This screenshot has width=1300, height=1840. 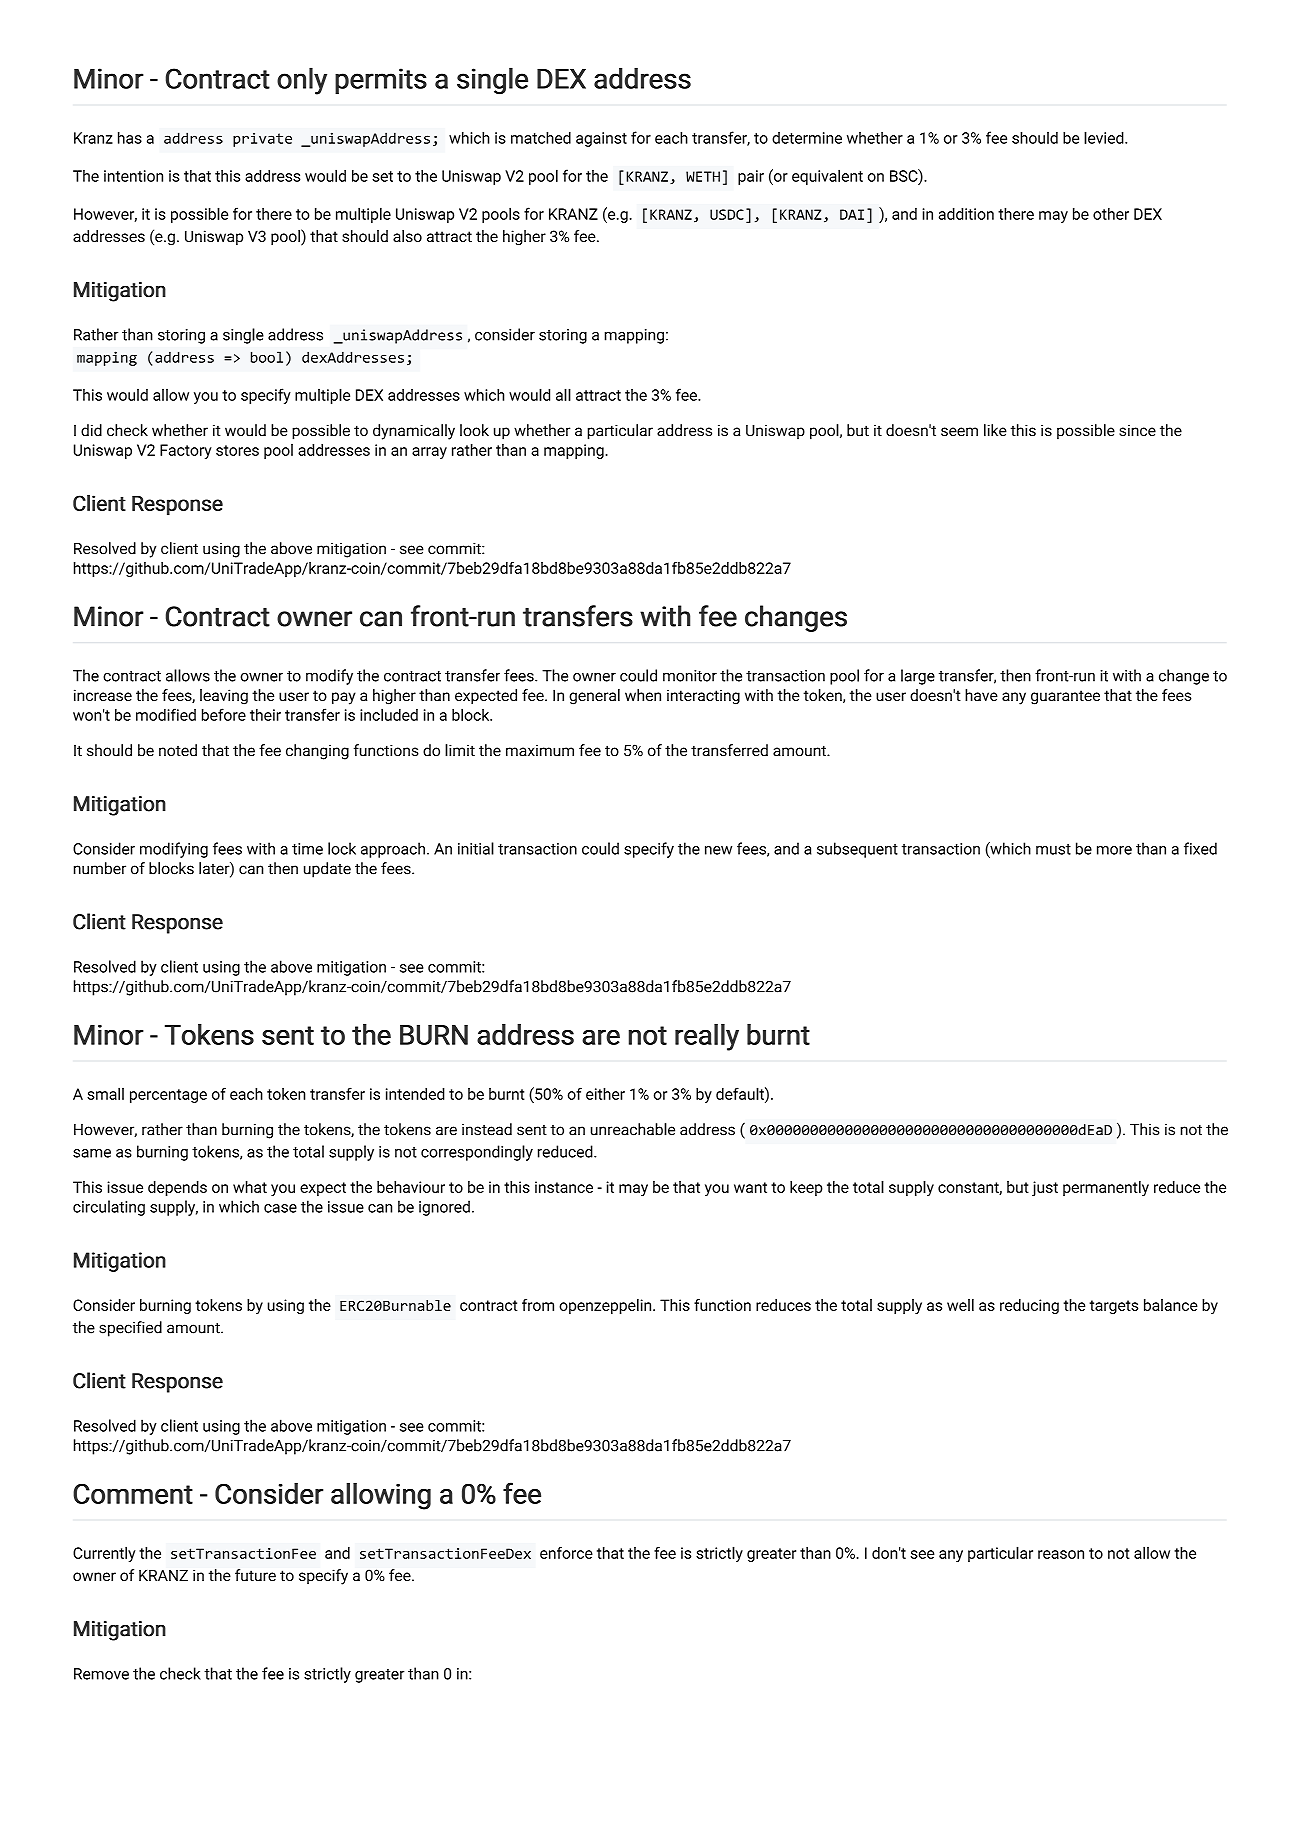 I want to click on against, so click(x=601, y=139).
